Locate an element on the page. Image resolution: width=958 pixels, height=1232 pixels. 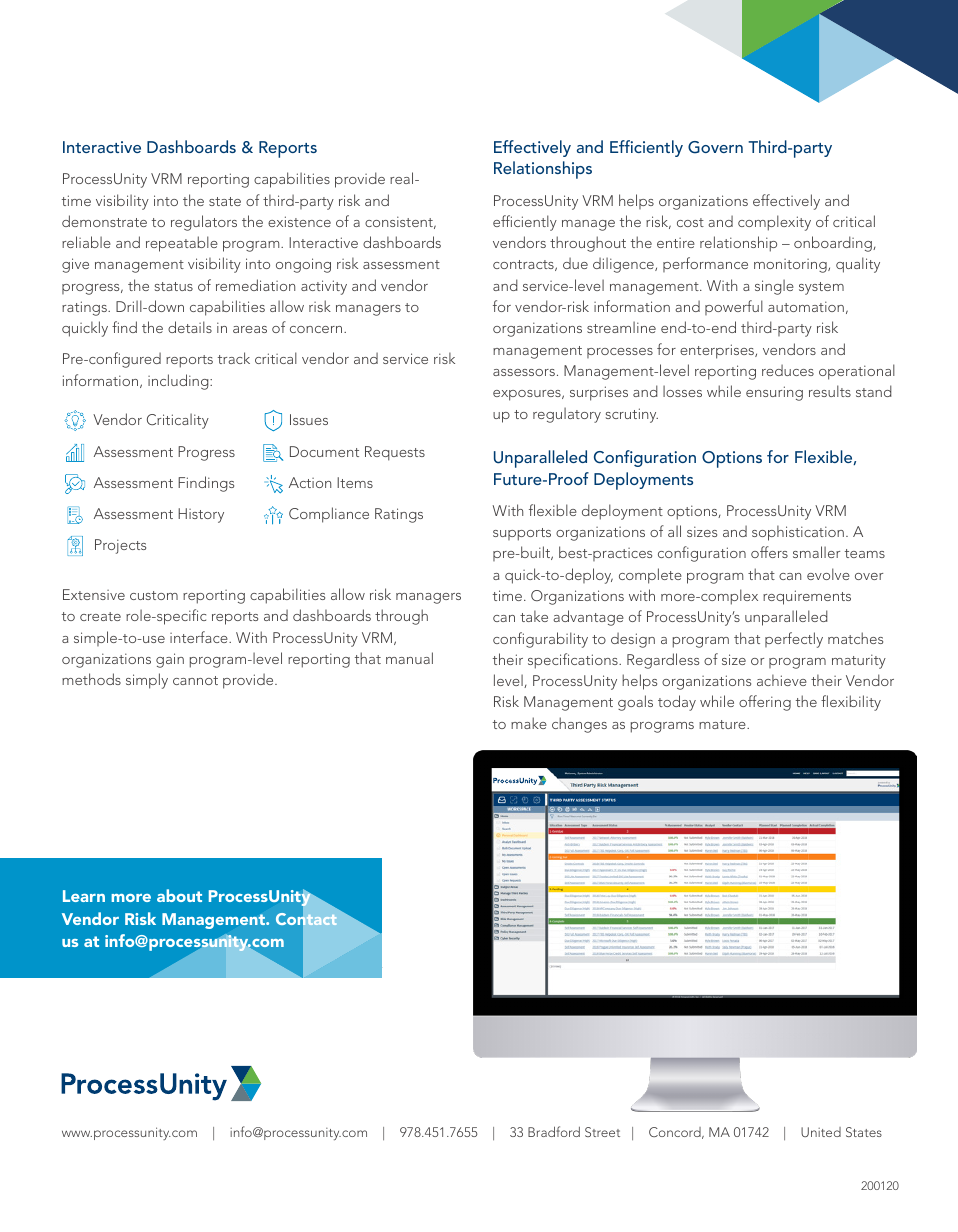
make is located at coordinates (529, 723).
